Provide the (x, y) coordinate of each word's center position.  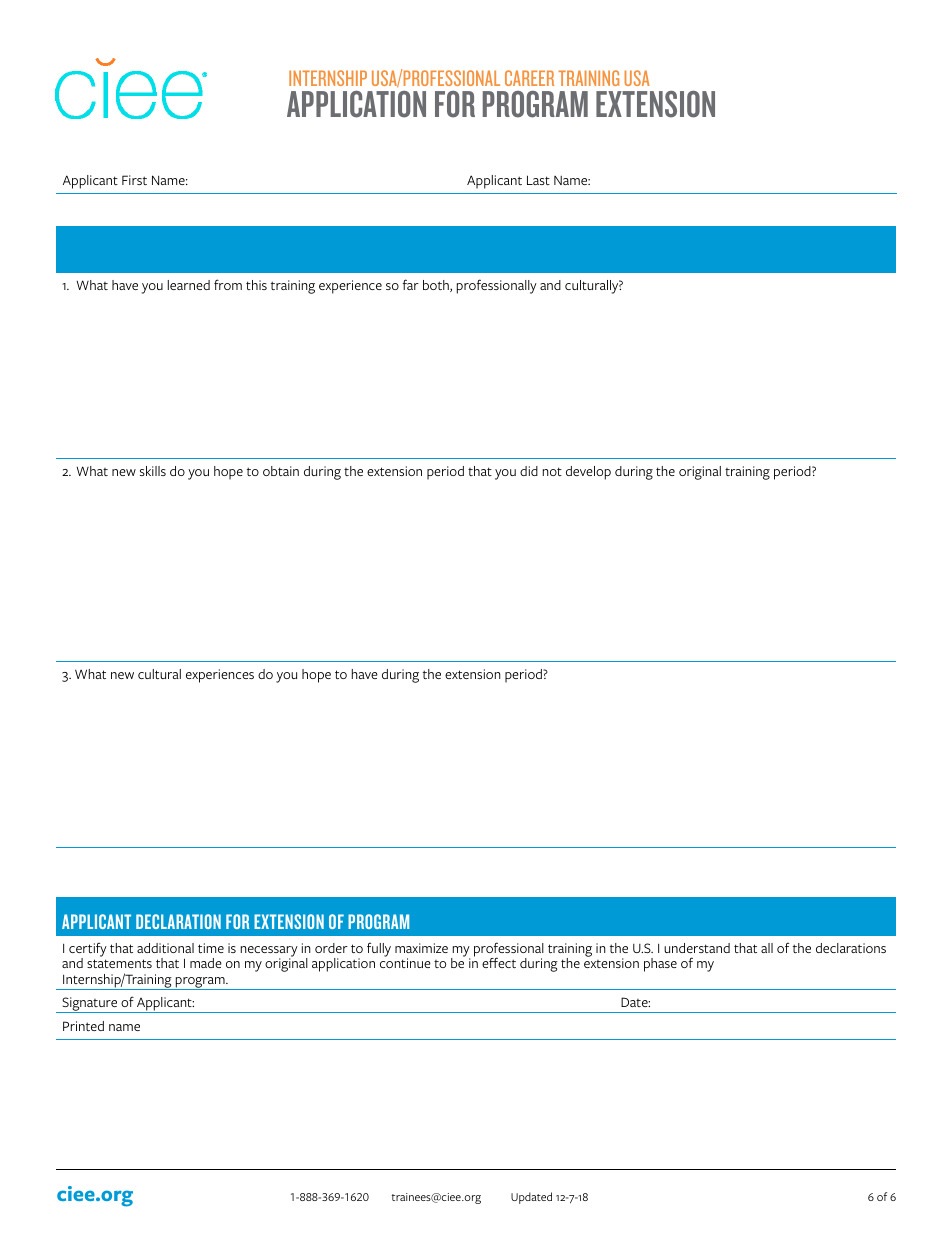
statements (119, 963)
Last (538, 180)
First (134, 180)
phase (660, 965)
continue (405, 963)
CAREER (529, 78)
